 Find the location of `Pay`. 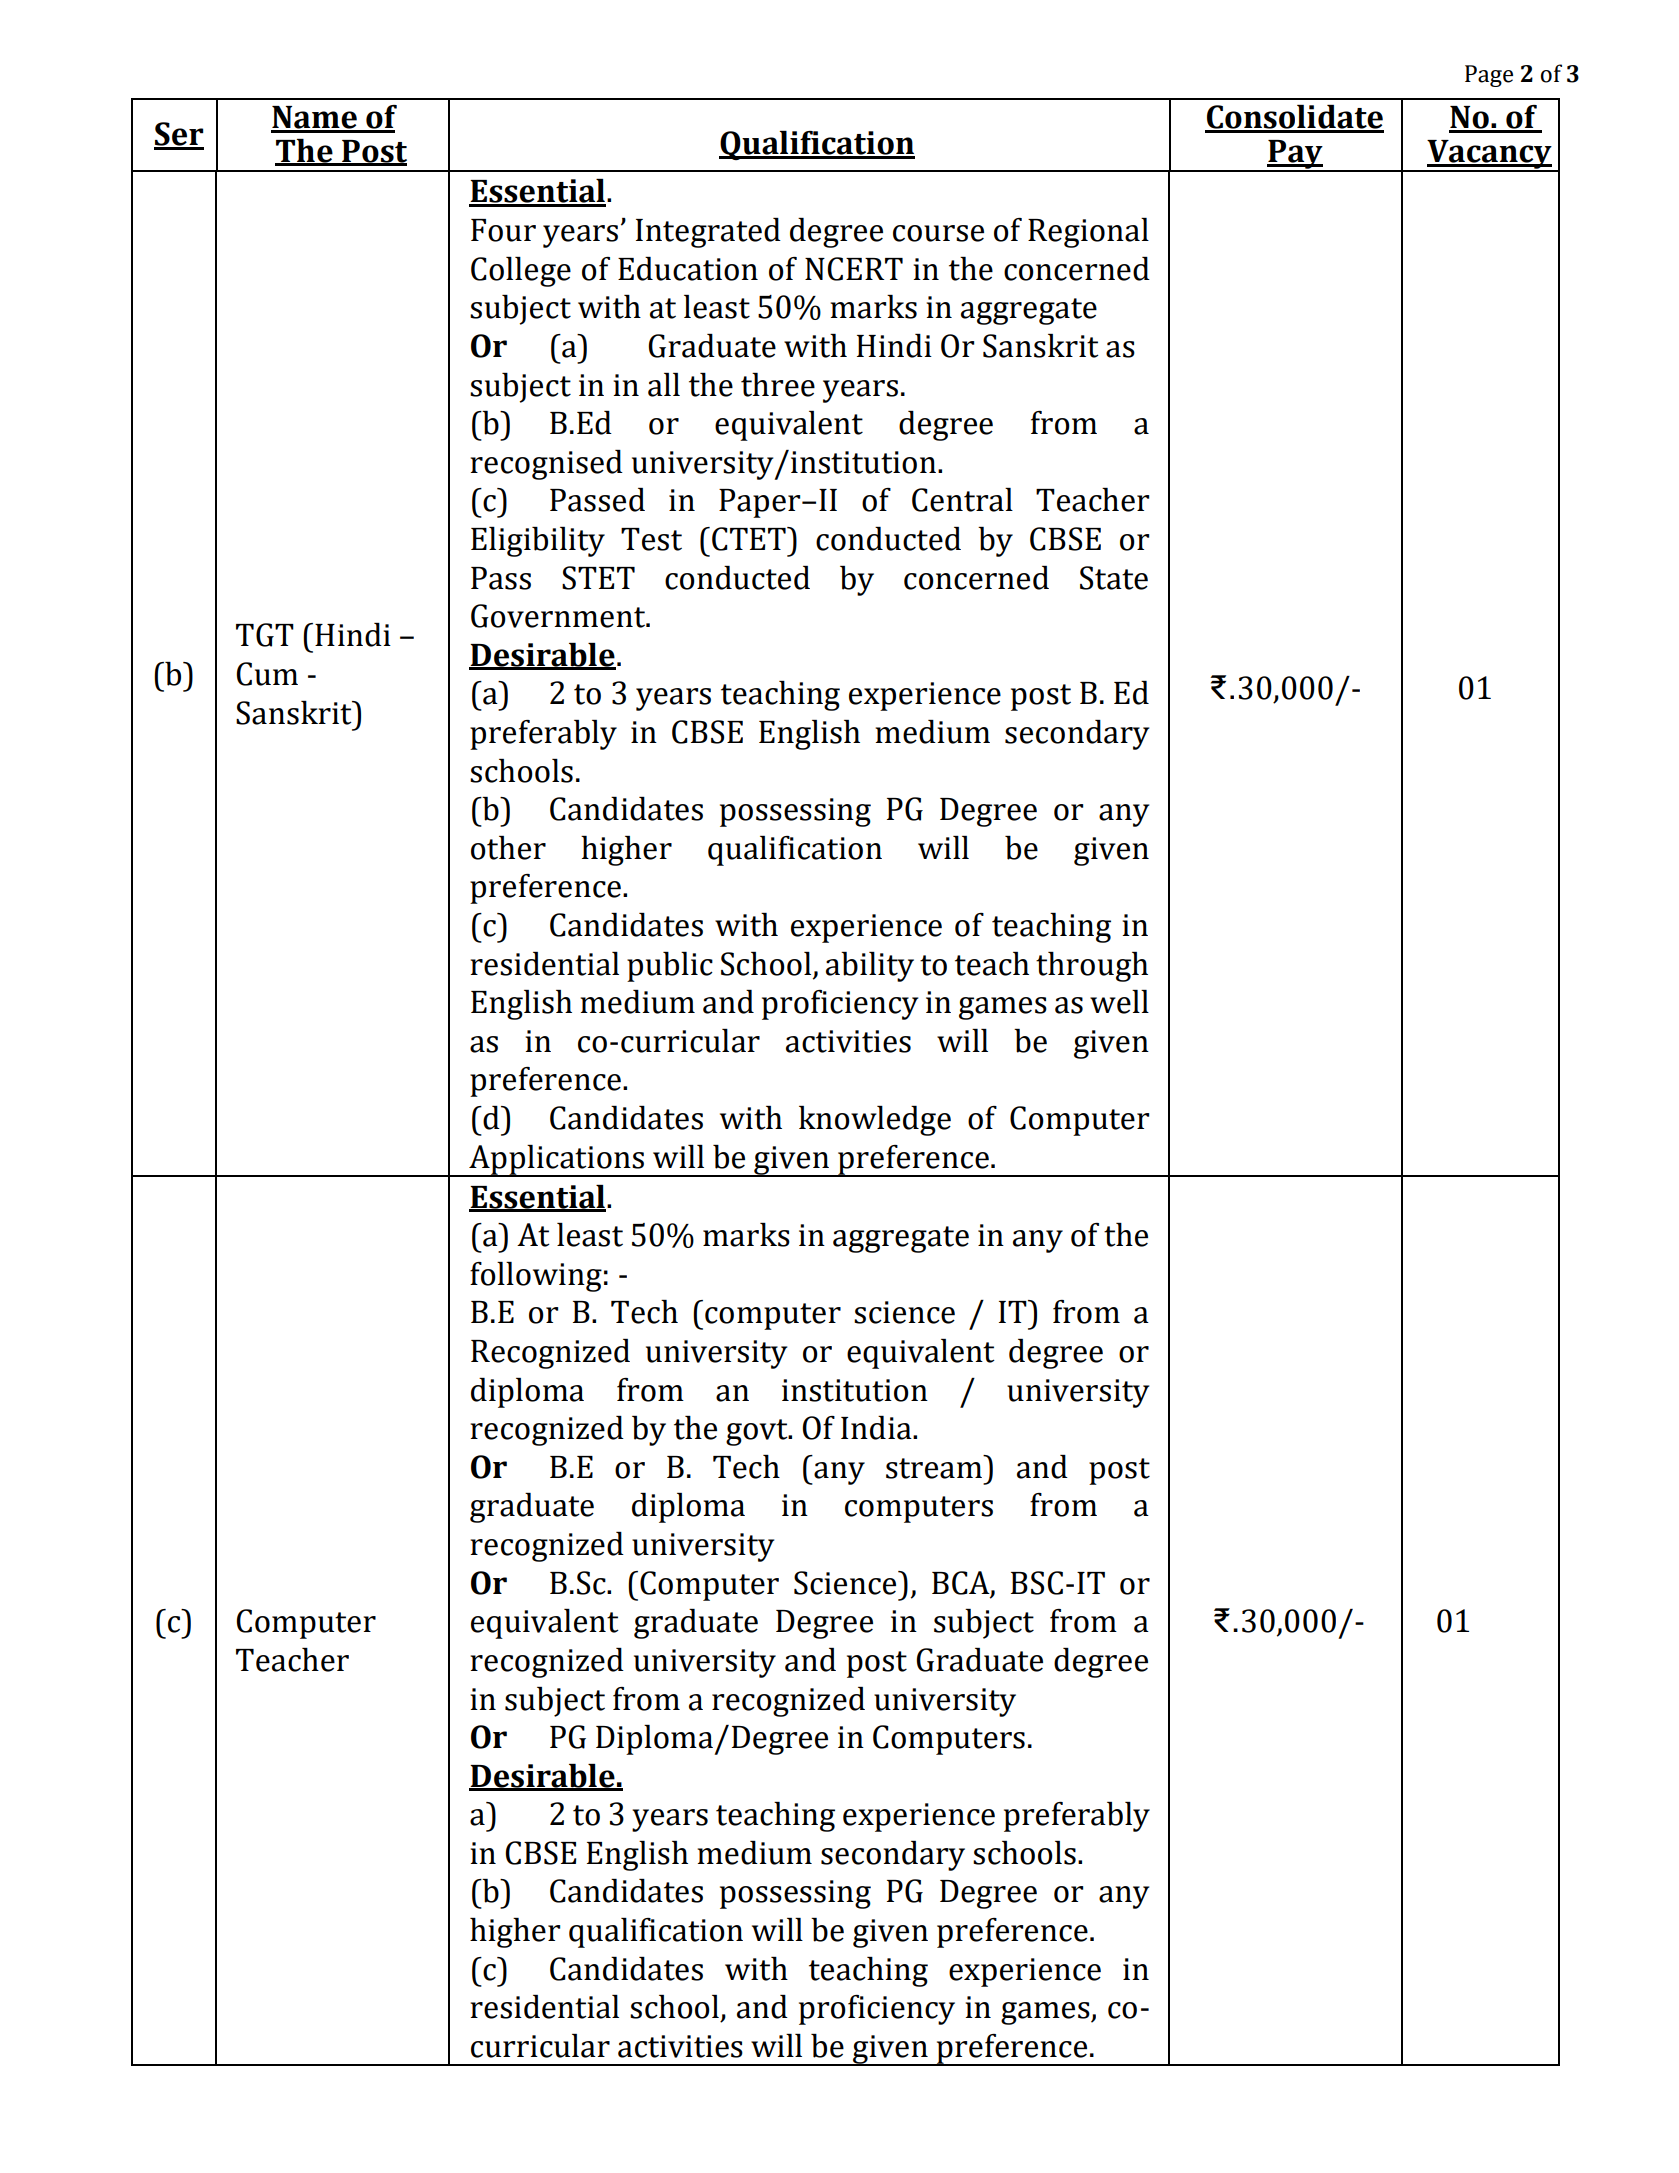

Pay is located at coordinates (1295, 156).
